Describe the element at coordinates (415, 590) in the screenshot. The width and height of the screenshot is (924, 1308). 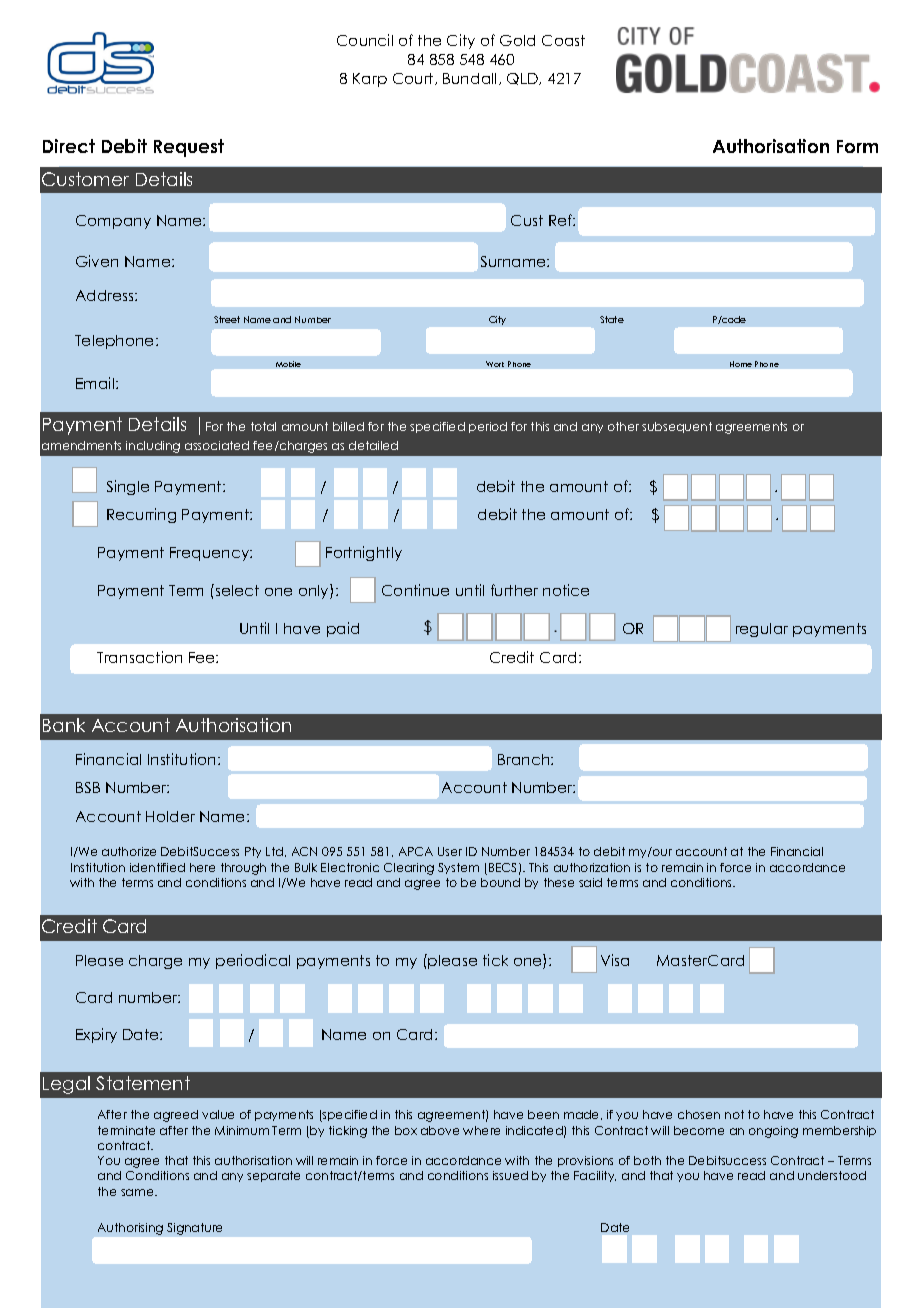
I see `Continue` at that location.
